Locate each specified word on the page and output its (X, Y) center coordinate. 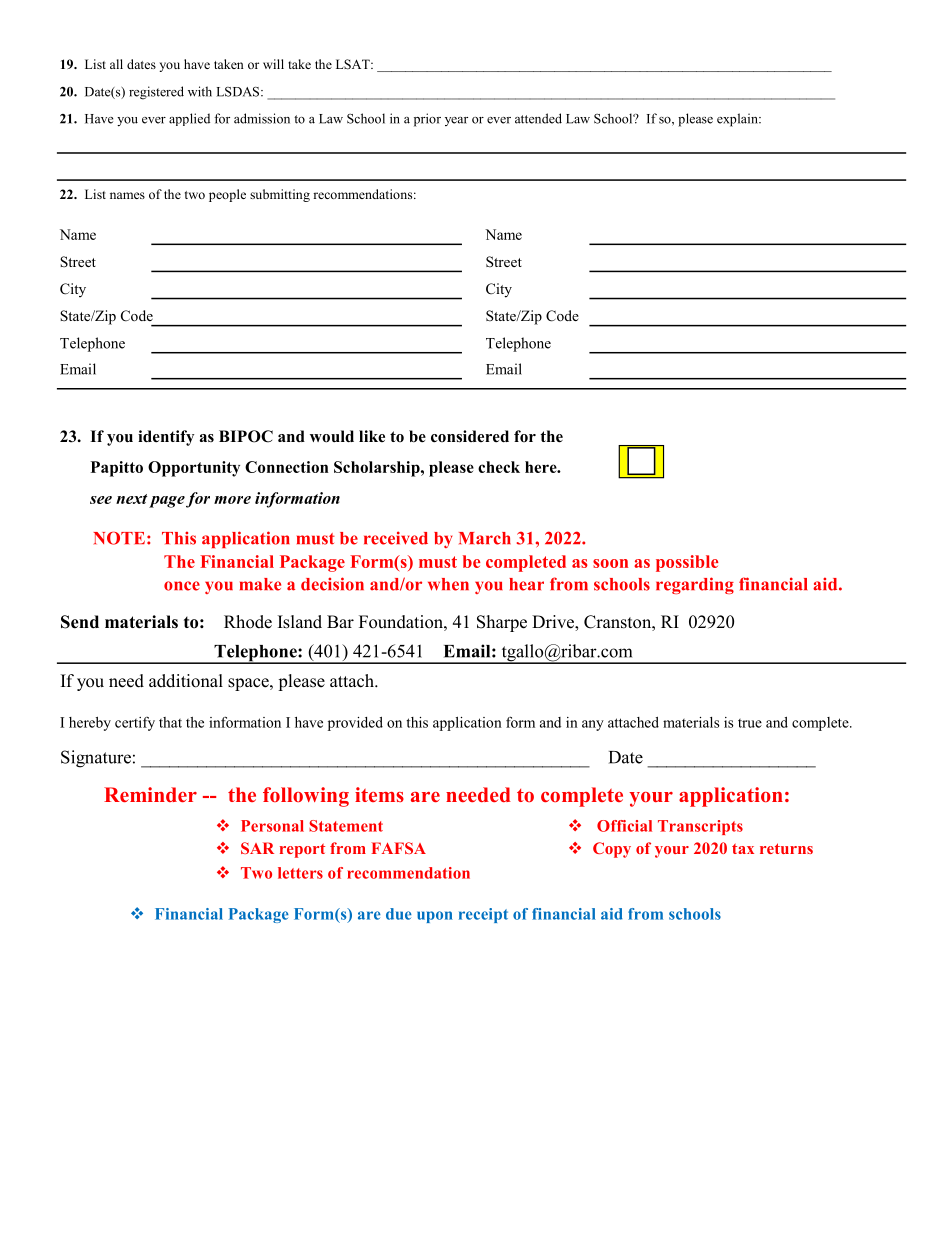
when (448, 584)
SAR (257, 848)
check (499, 467)
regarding (695, 585)
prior (427, 120)
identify (166, 438)
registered (156, 93)
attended (538, 118)
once (182, 586)
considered (470, 436)
